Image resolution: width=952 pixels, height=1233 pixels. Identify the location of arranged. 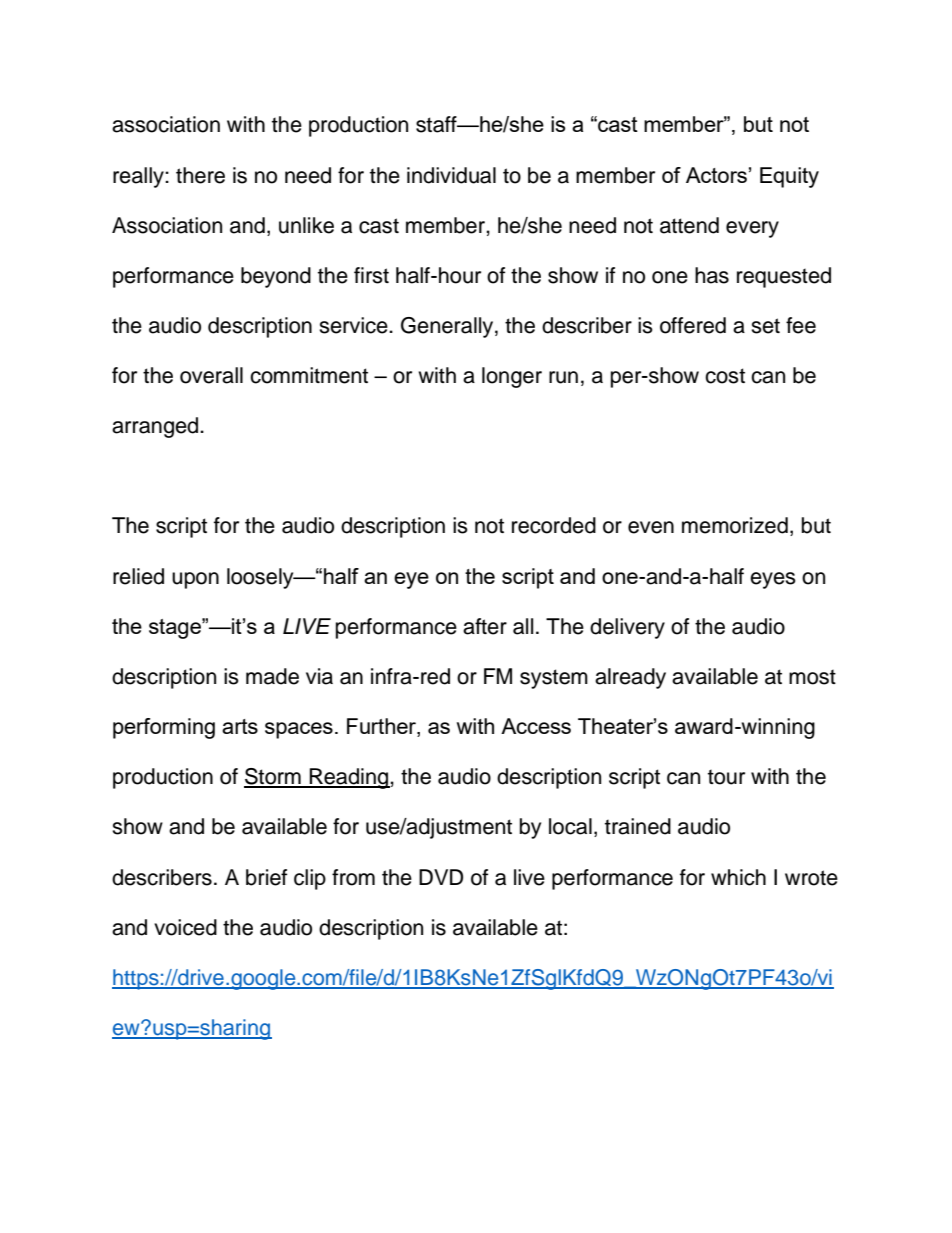
(156, 427).
